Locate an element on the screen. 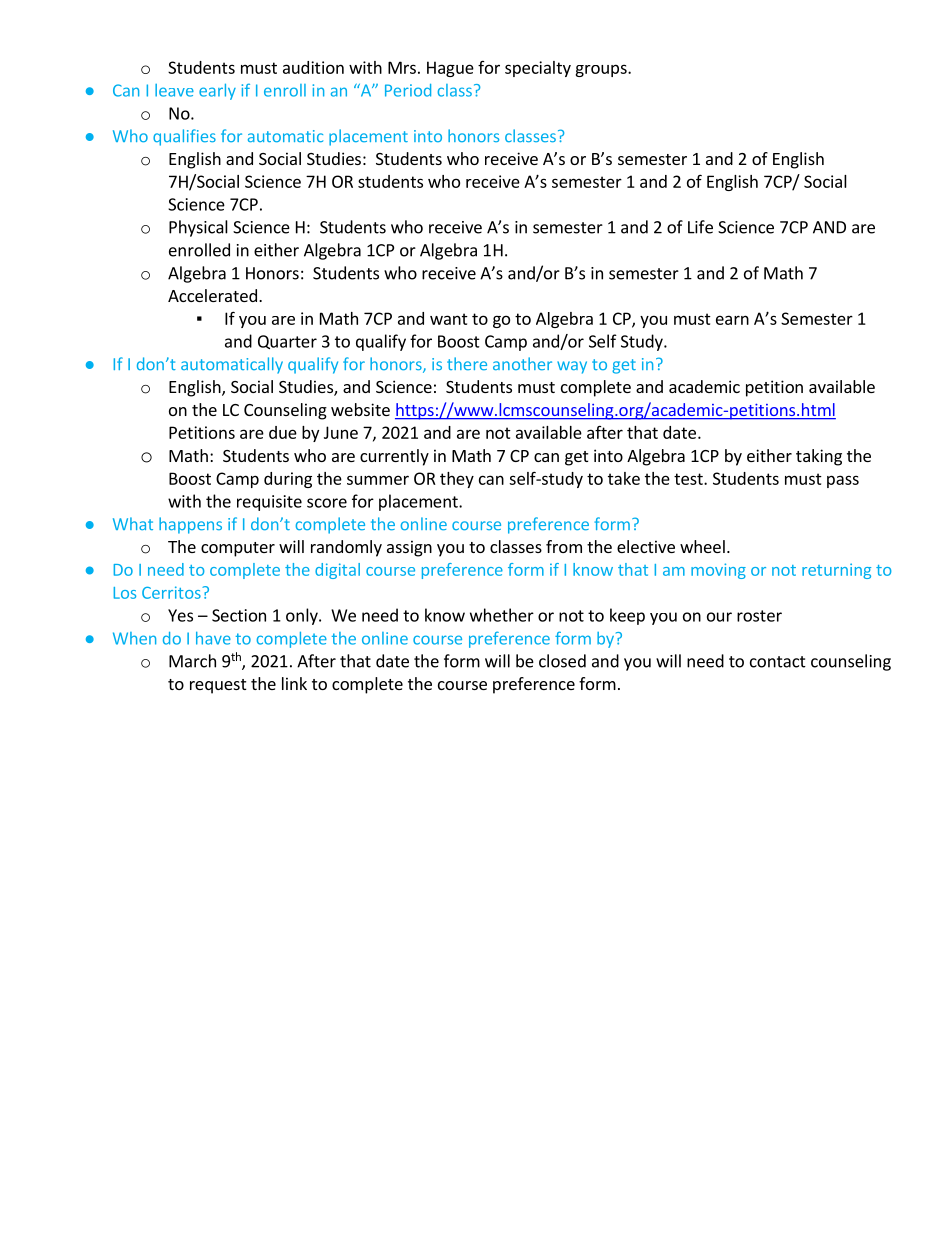 This screenshot has width=952, height=1233. early is located at coordinates (217, 92).
